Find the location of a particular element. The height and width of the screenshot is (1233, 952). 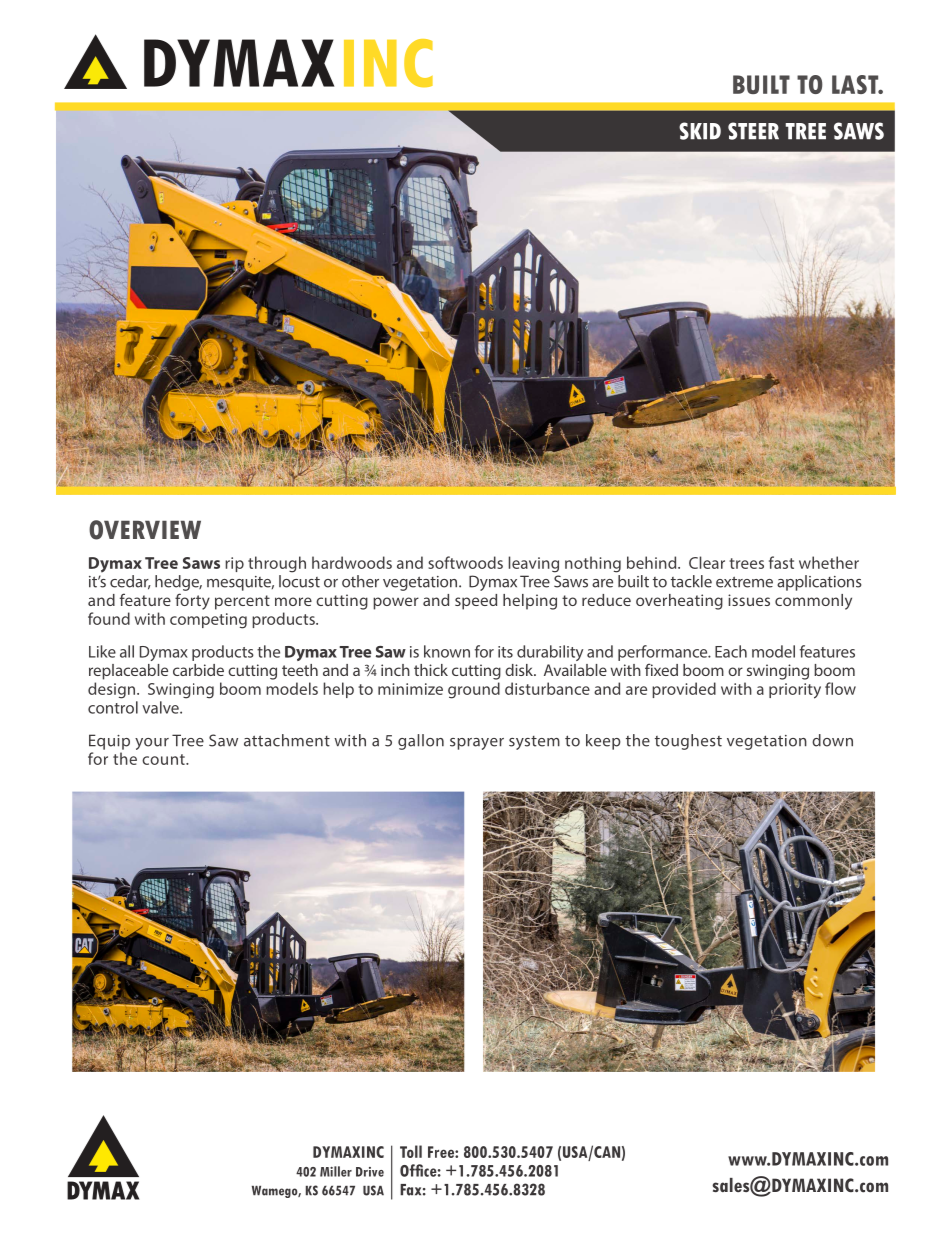

rip is located at coordinates (234, 564).
